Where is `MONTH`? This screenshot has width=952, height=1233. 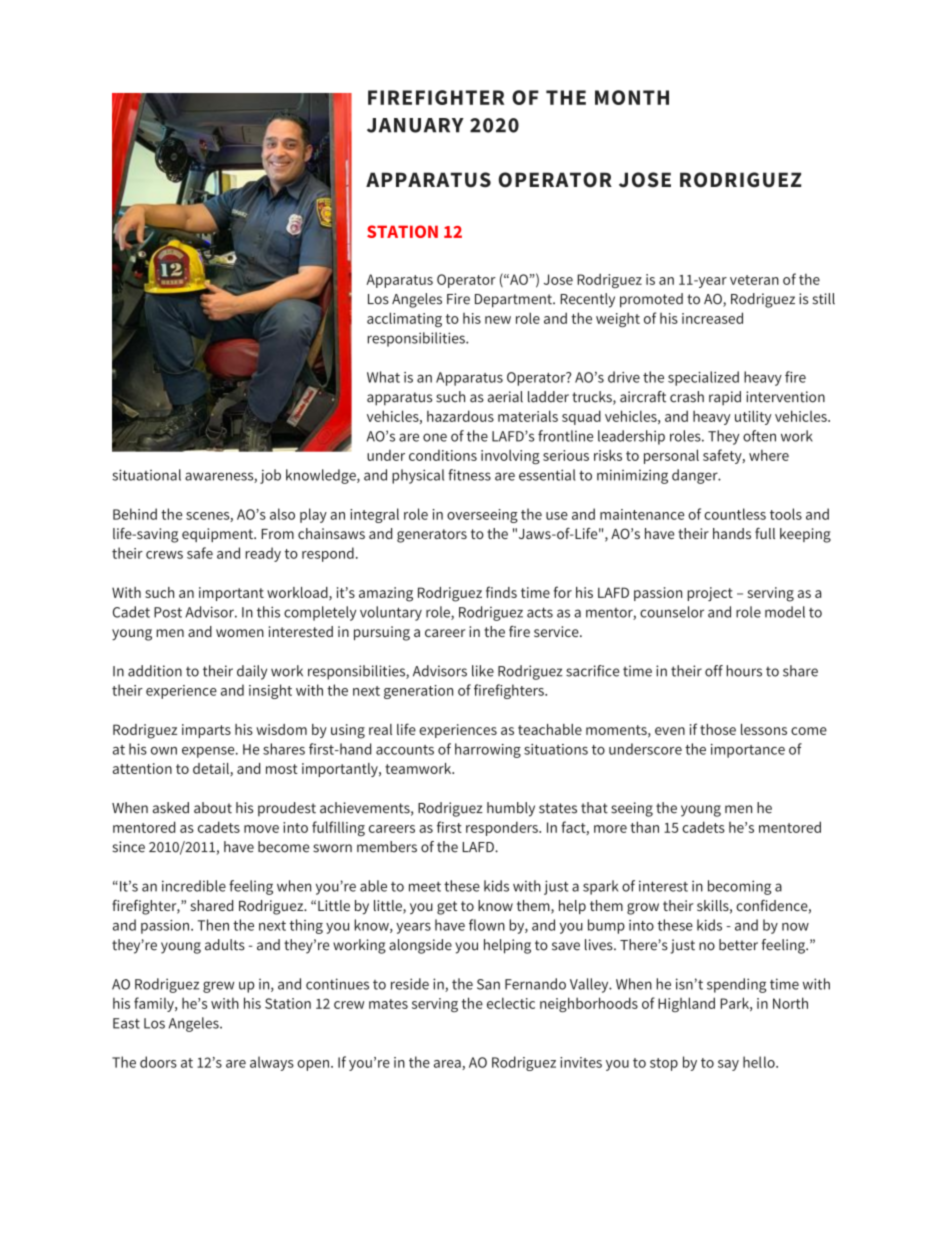 MONTH is located at coordinates (632, 97).
